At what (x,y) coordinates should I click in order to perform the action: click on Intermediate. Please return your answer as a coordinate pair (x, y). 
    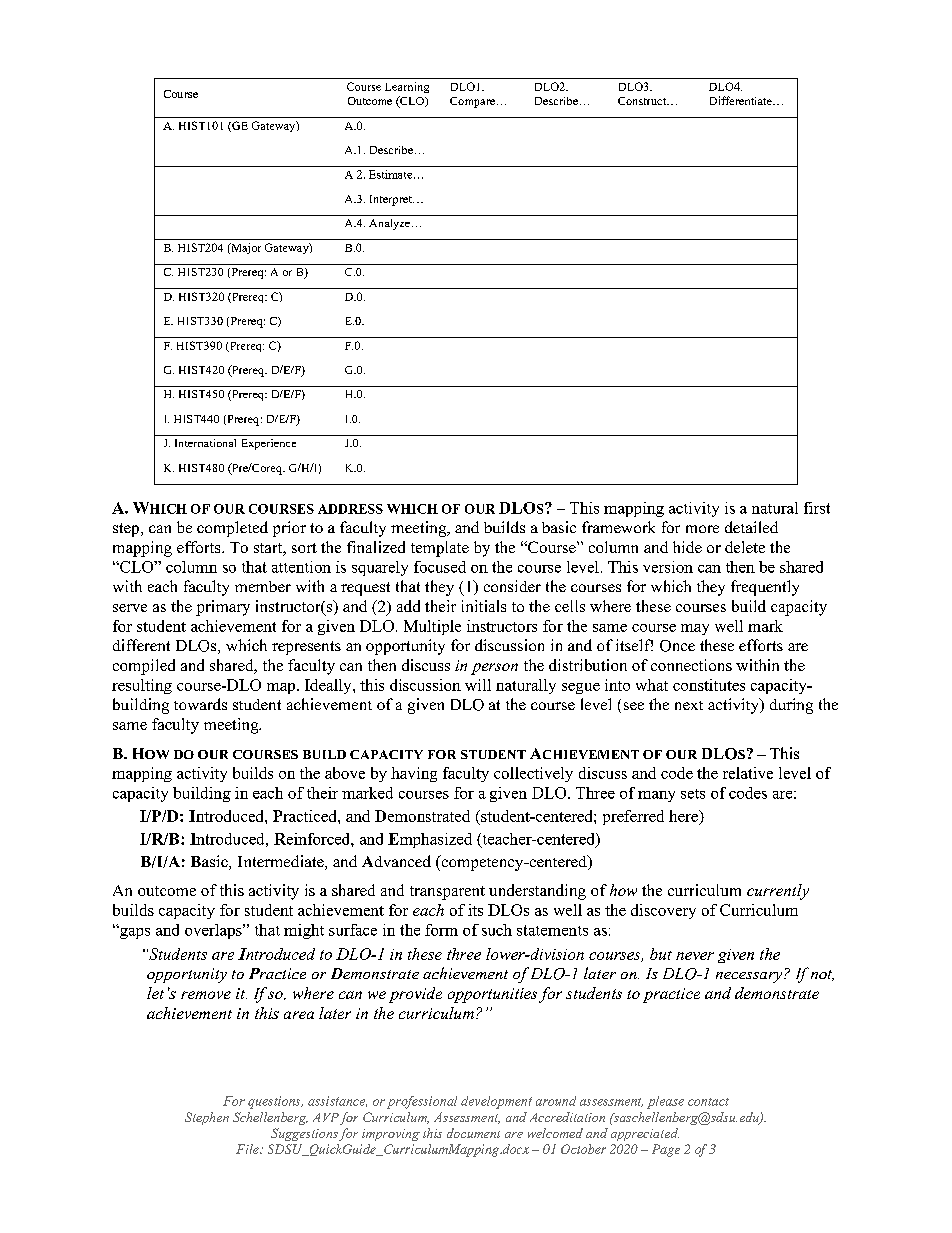
    Looking at the image, I should click on (282, 862).
